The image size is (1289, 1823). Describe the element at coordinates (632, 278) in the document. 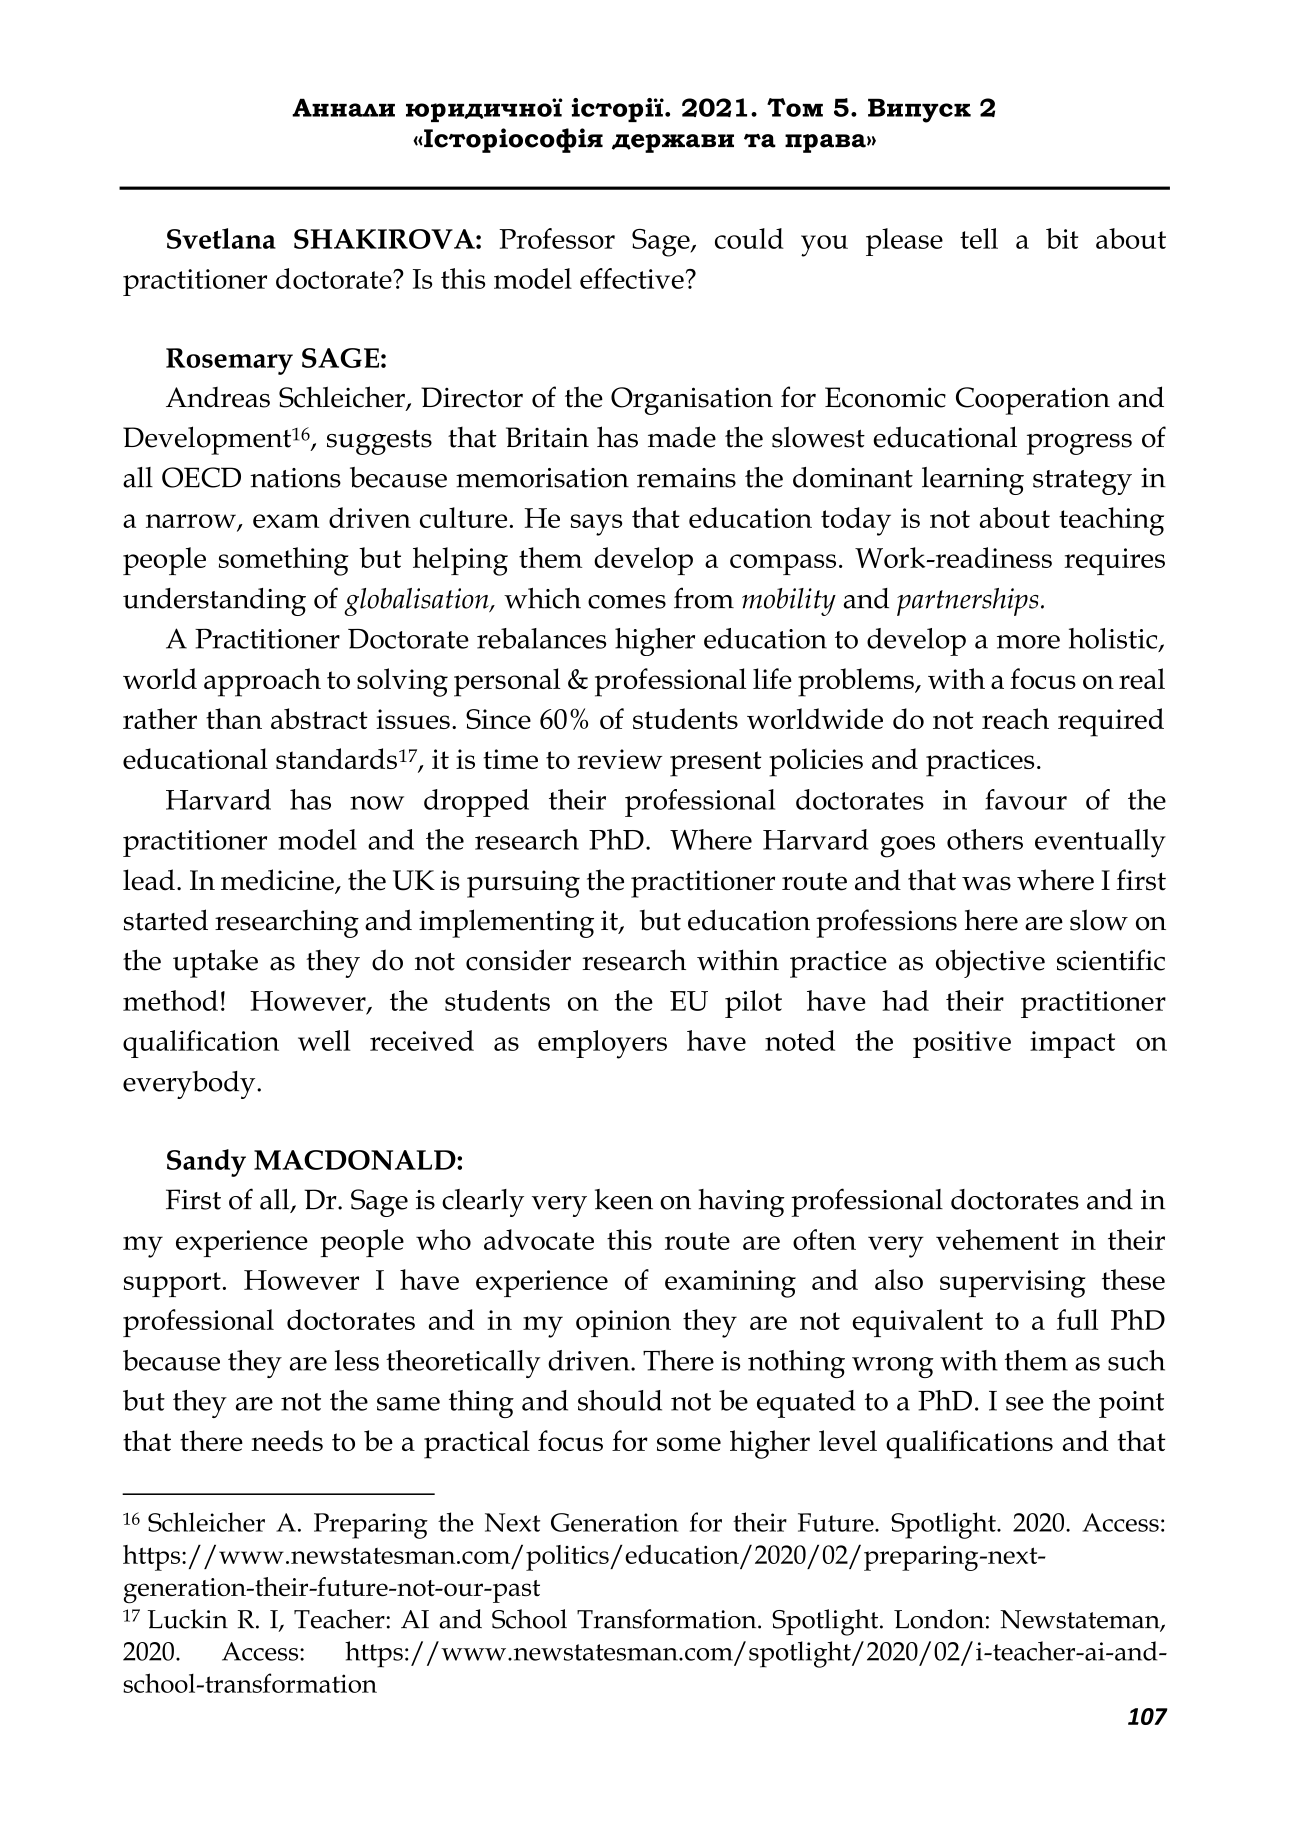

I see `effective` at that location.
